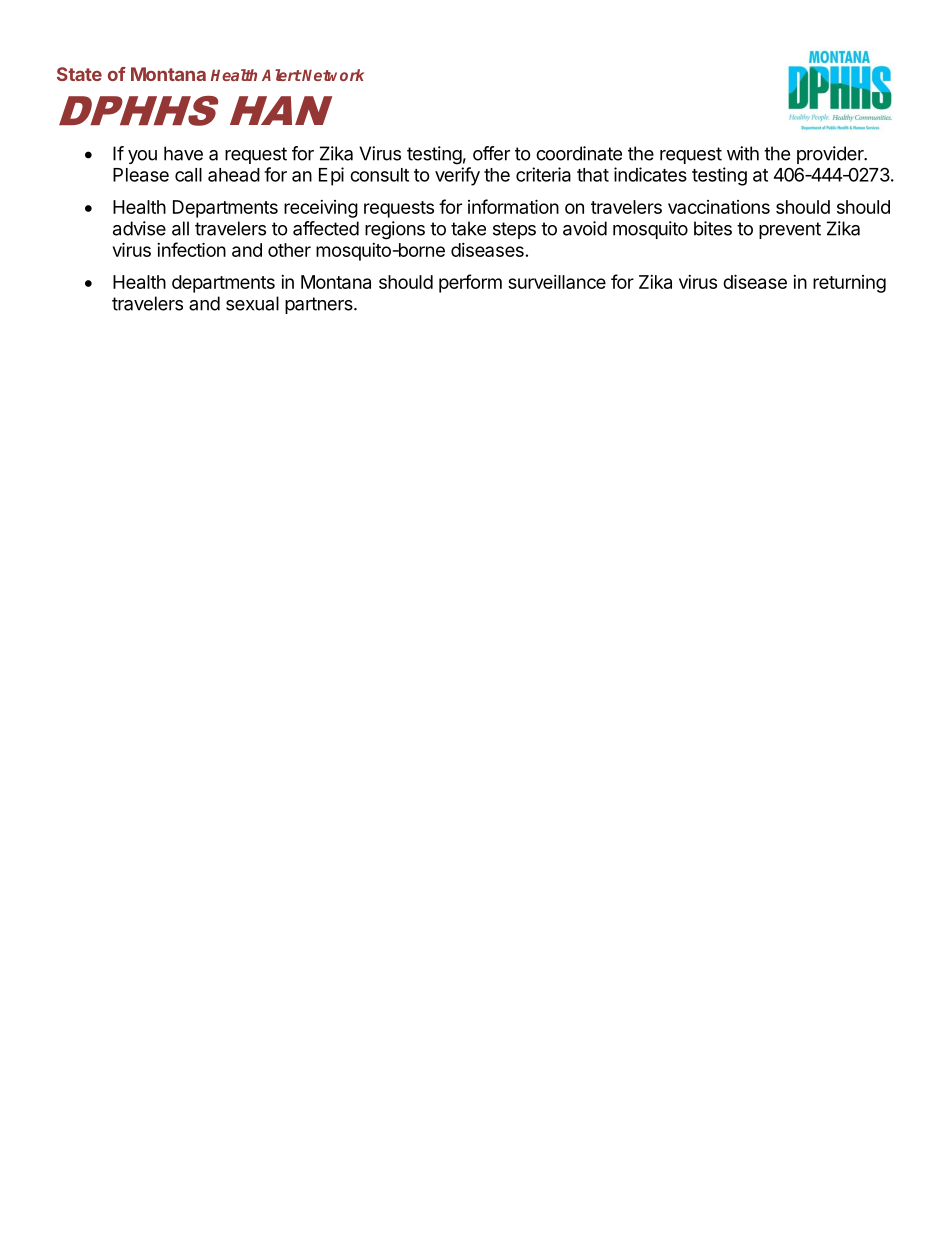 This screenshot has height=1233, width=952. What do you see at coordinates (470, 283) in the screenshot?
I see `perform` at bounding box center [470, 283].
